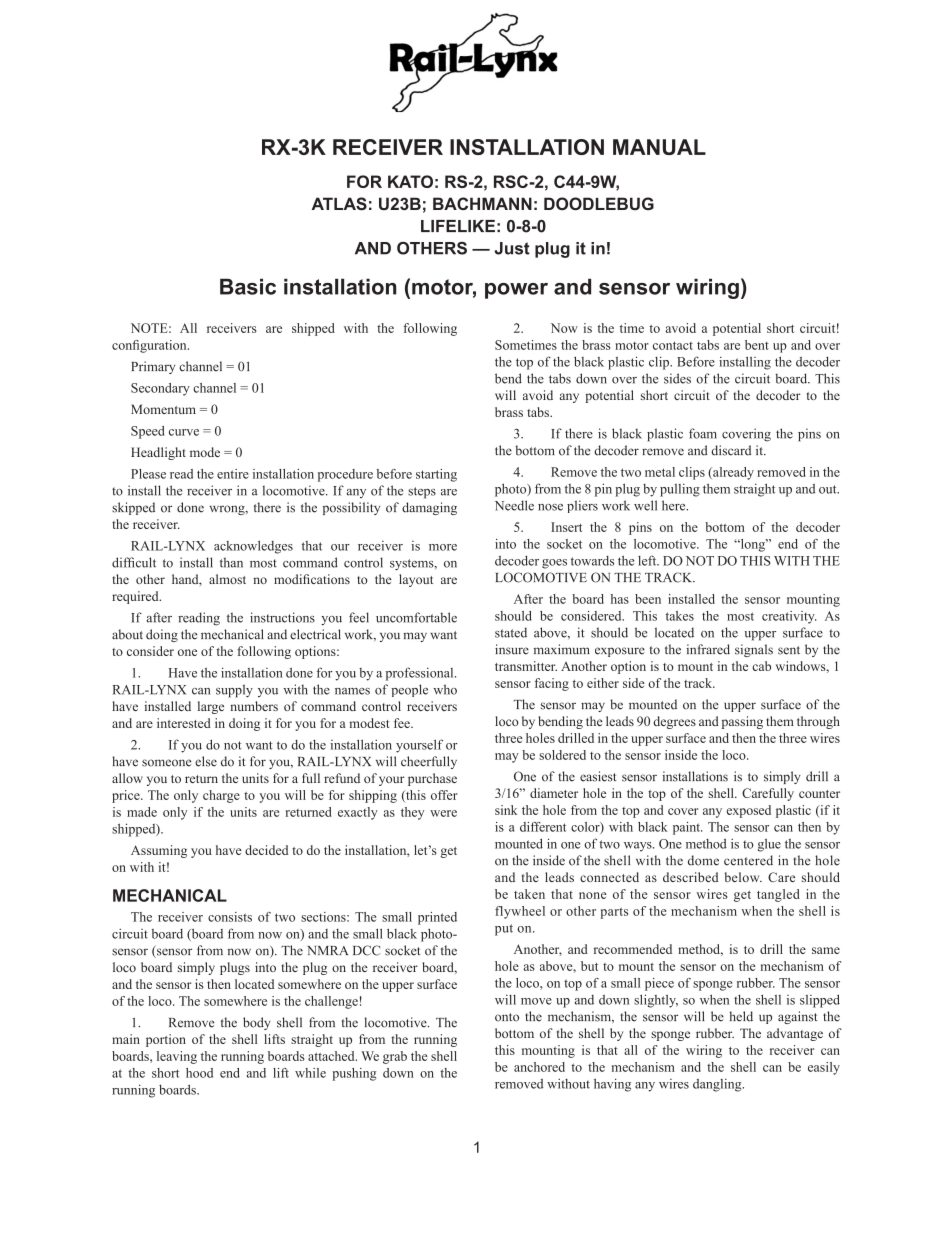 Image resolution: width=952 pixels, height=1233 pixels. What do you see at coordinates (436, 475) in the document?
I see `starting` at bounding box center [436, 475].
